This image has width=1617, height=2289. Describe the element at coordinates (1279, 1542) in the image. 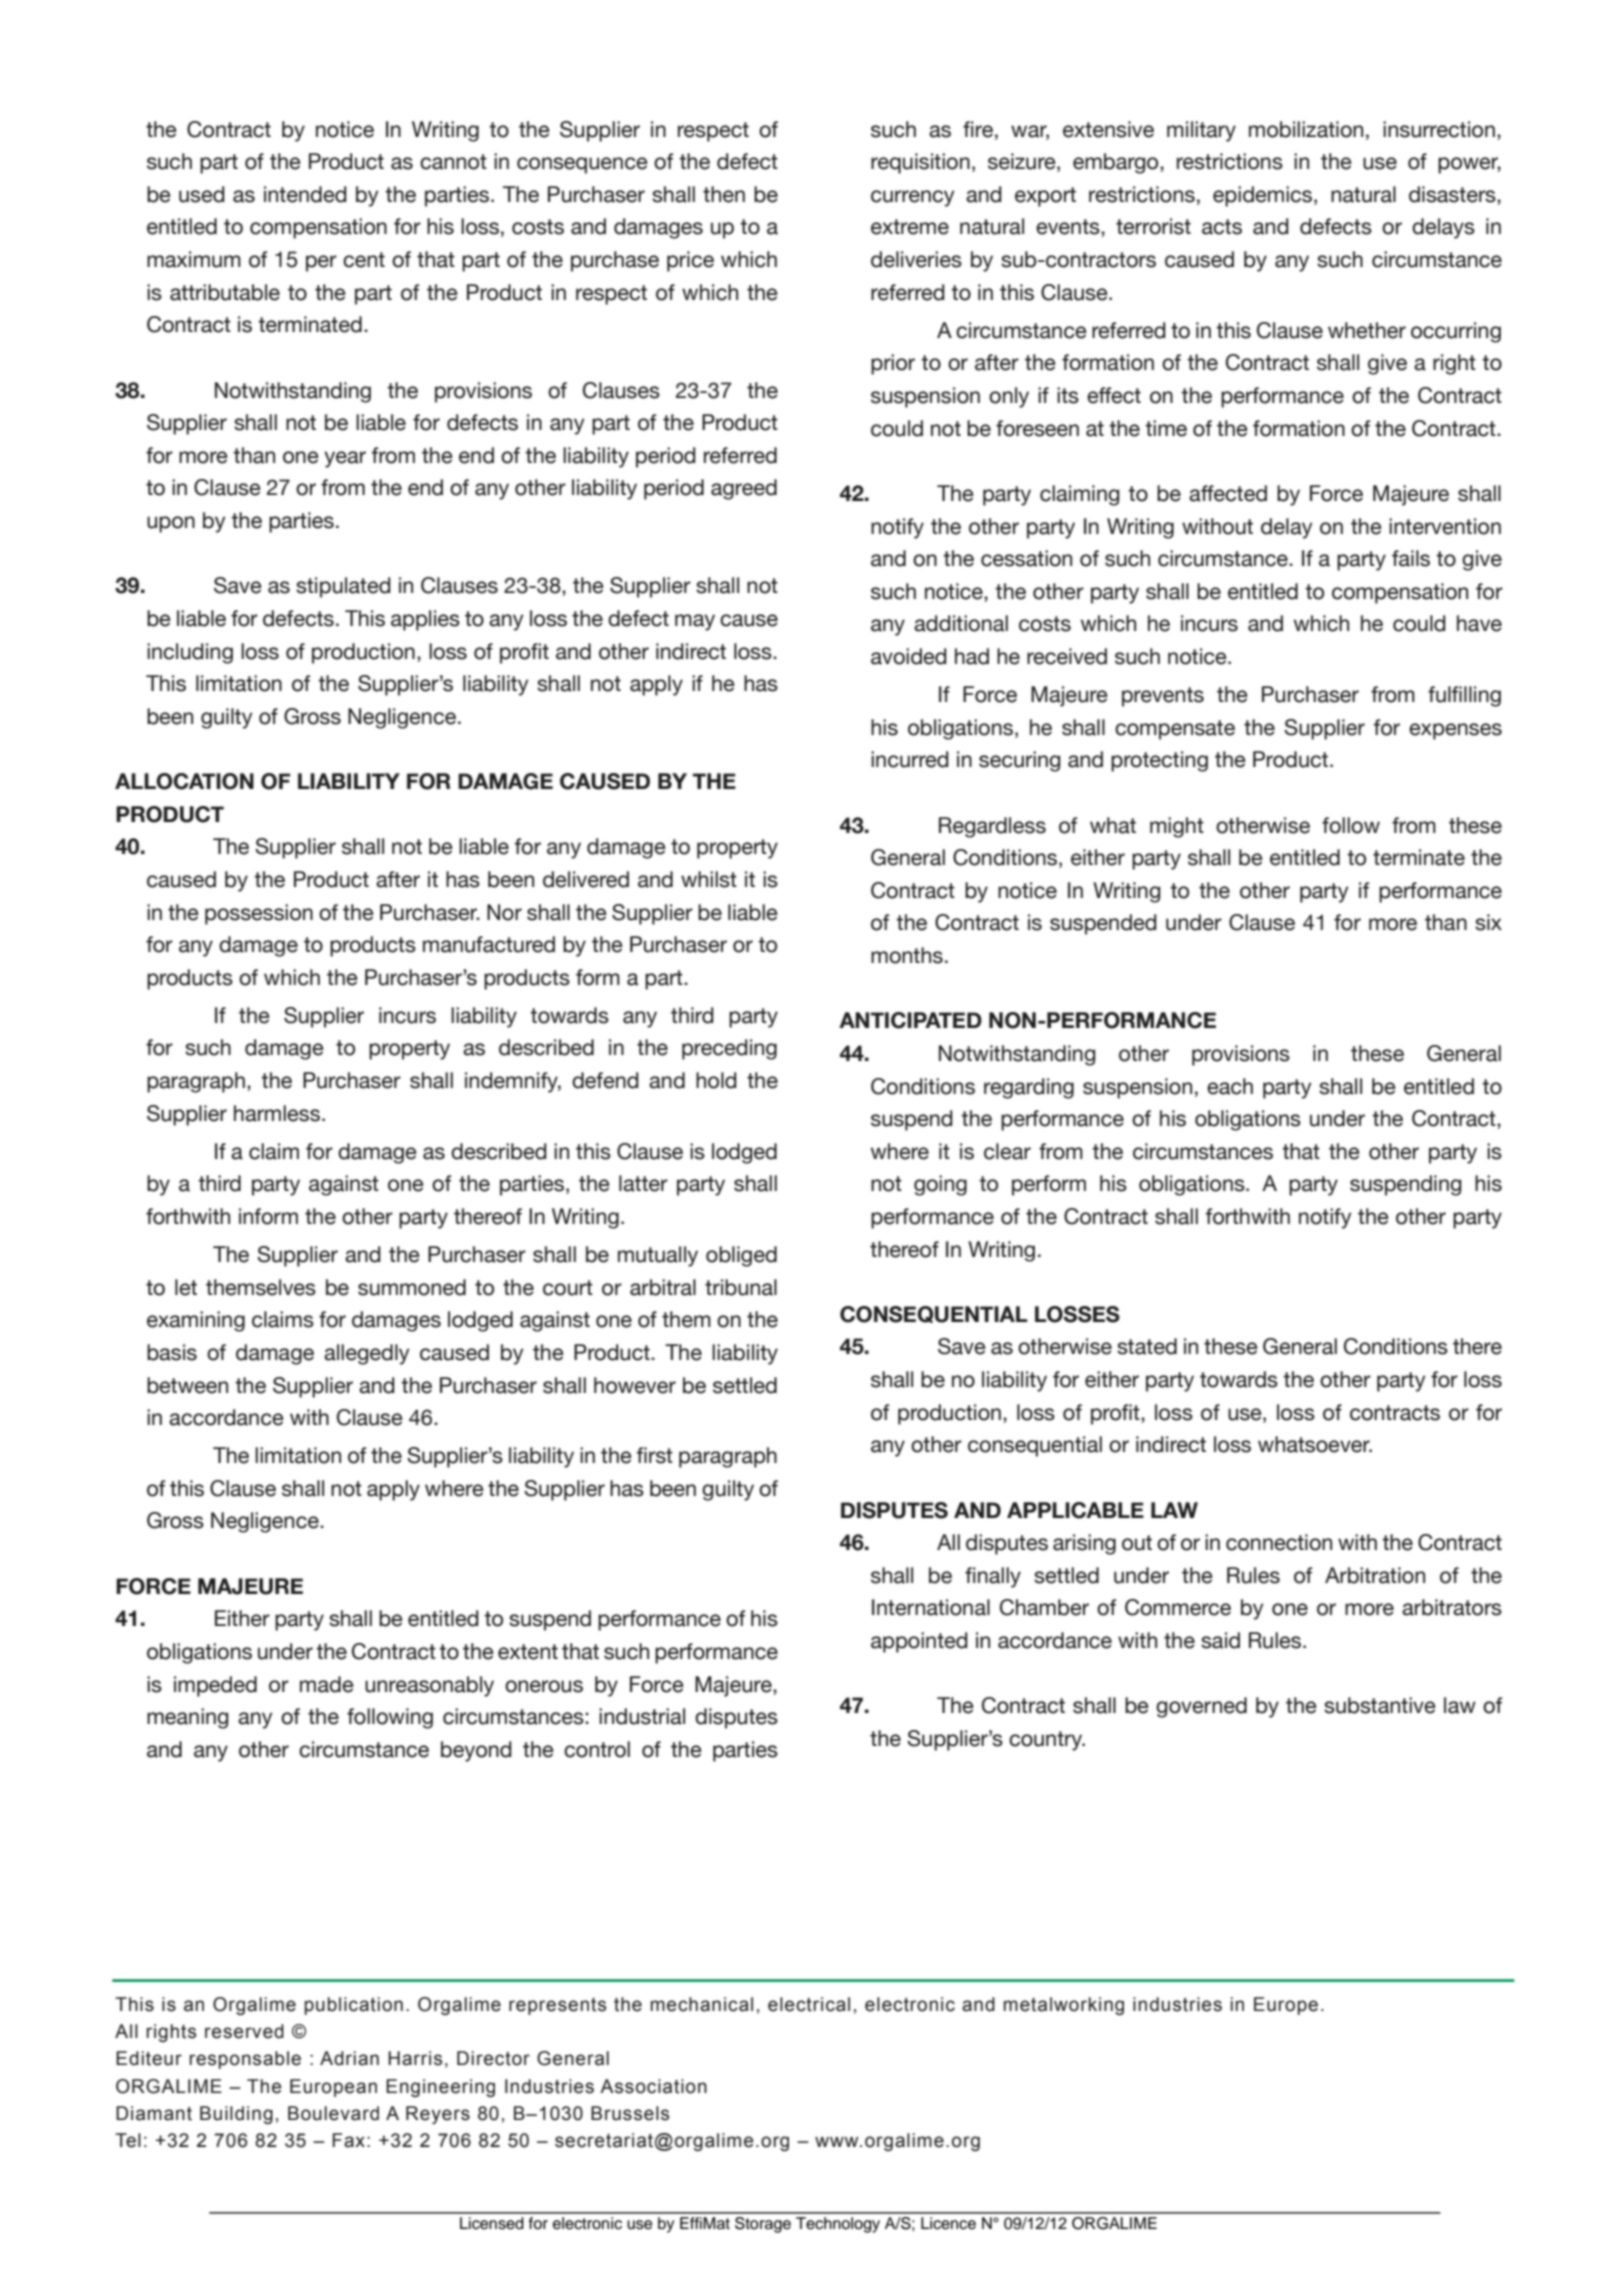

I see `connection` at that location.
